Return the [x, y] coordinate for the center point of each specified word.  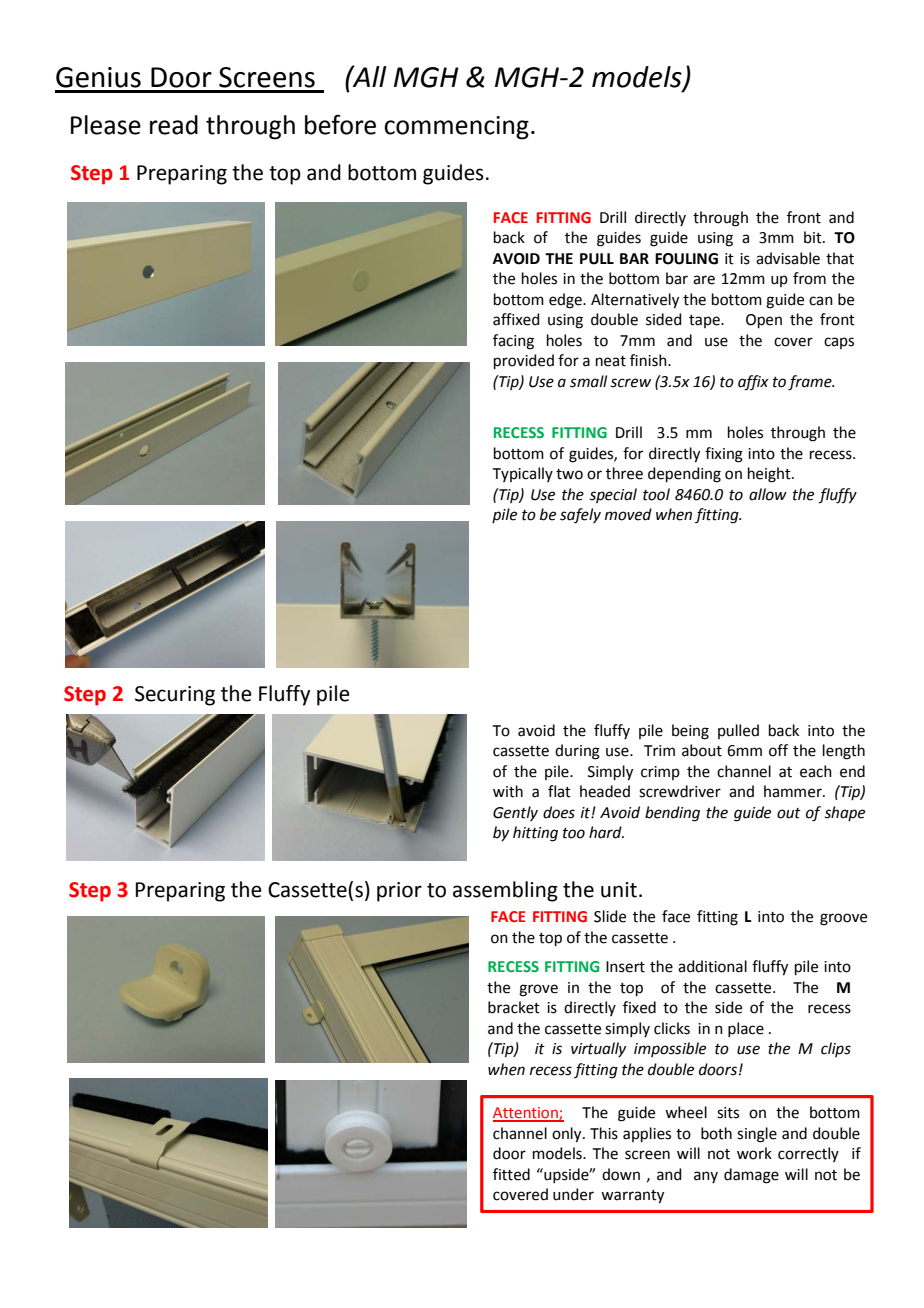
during [577, 752]
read [174, 125]
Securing [175, 696]
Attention [526, 1114]
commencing [456, 128]
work [754, 1153]
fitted [511, 1174]
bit [814, 237]
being [690, 732]
